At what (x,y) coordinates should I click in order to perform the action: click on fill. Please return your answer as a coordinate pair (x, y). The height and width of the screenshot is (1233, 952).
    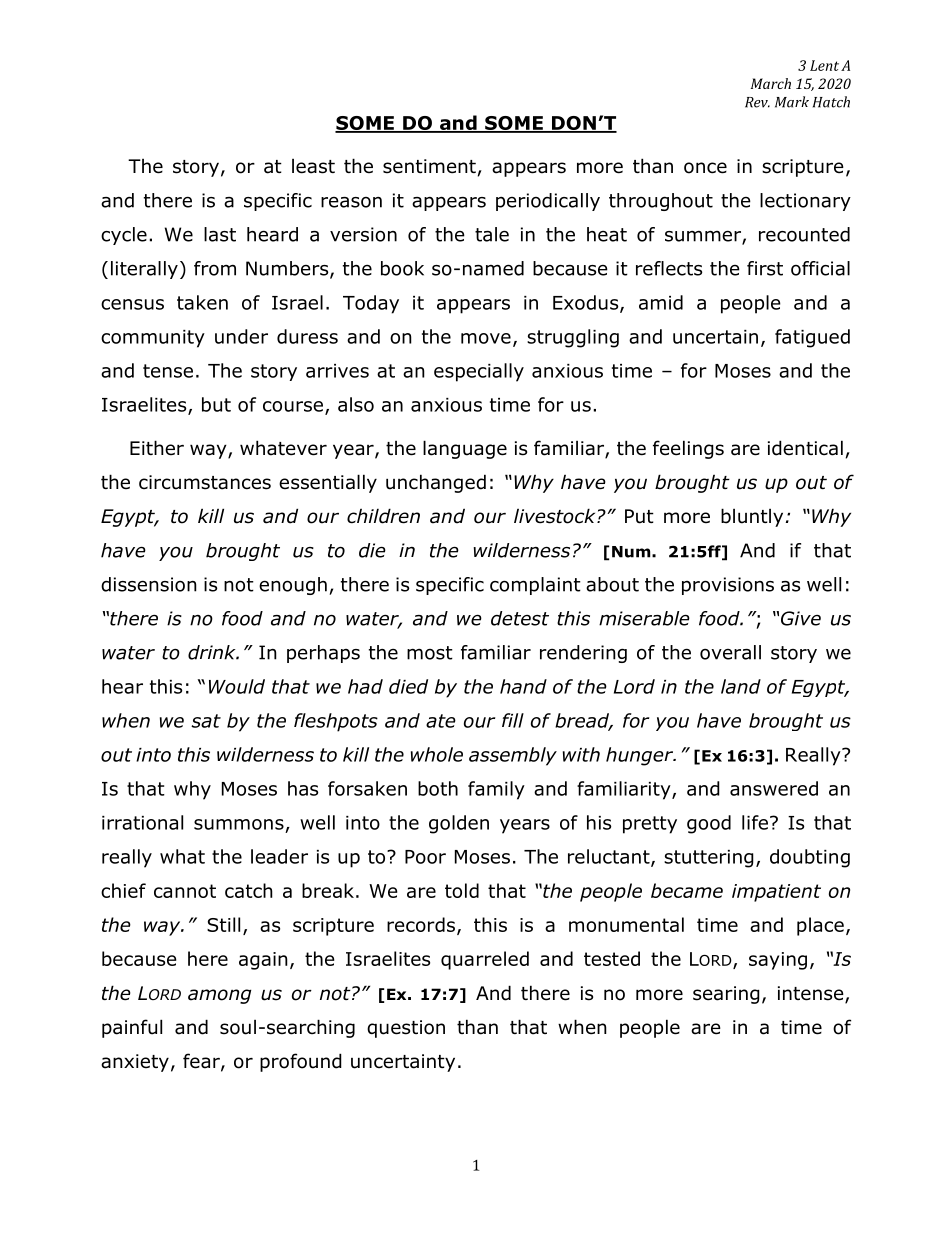
    Looking at the image, I should click on (513, 720).
